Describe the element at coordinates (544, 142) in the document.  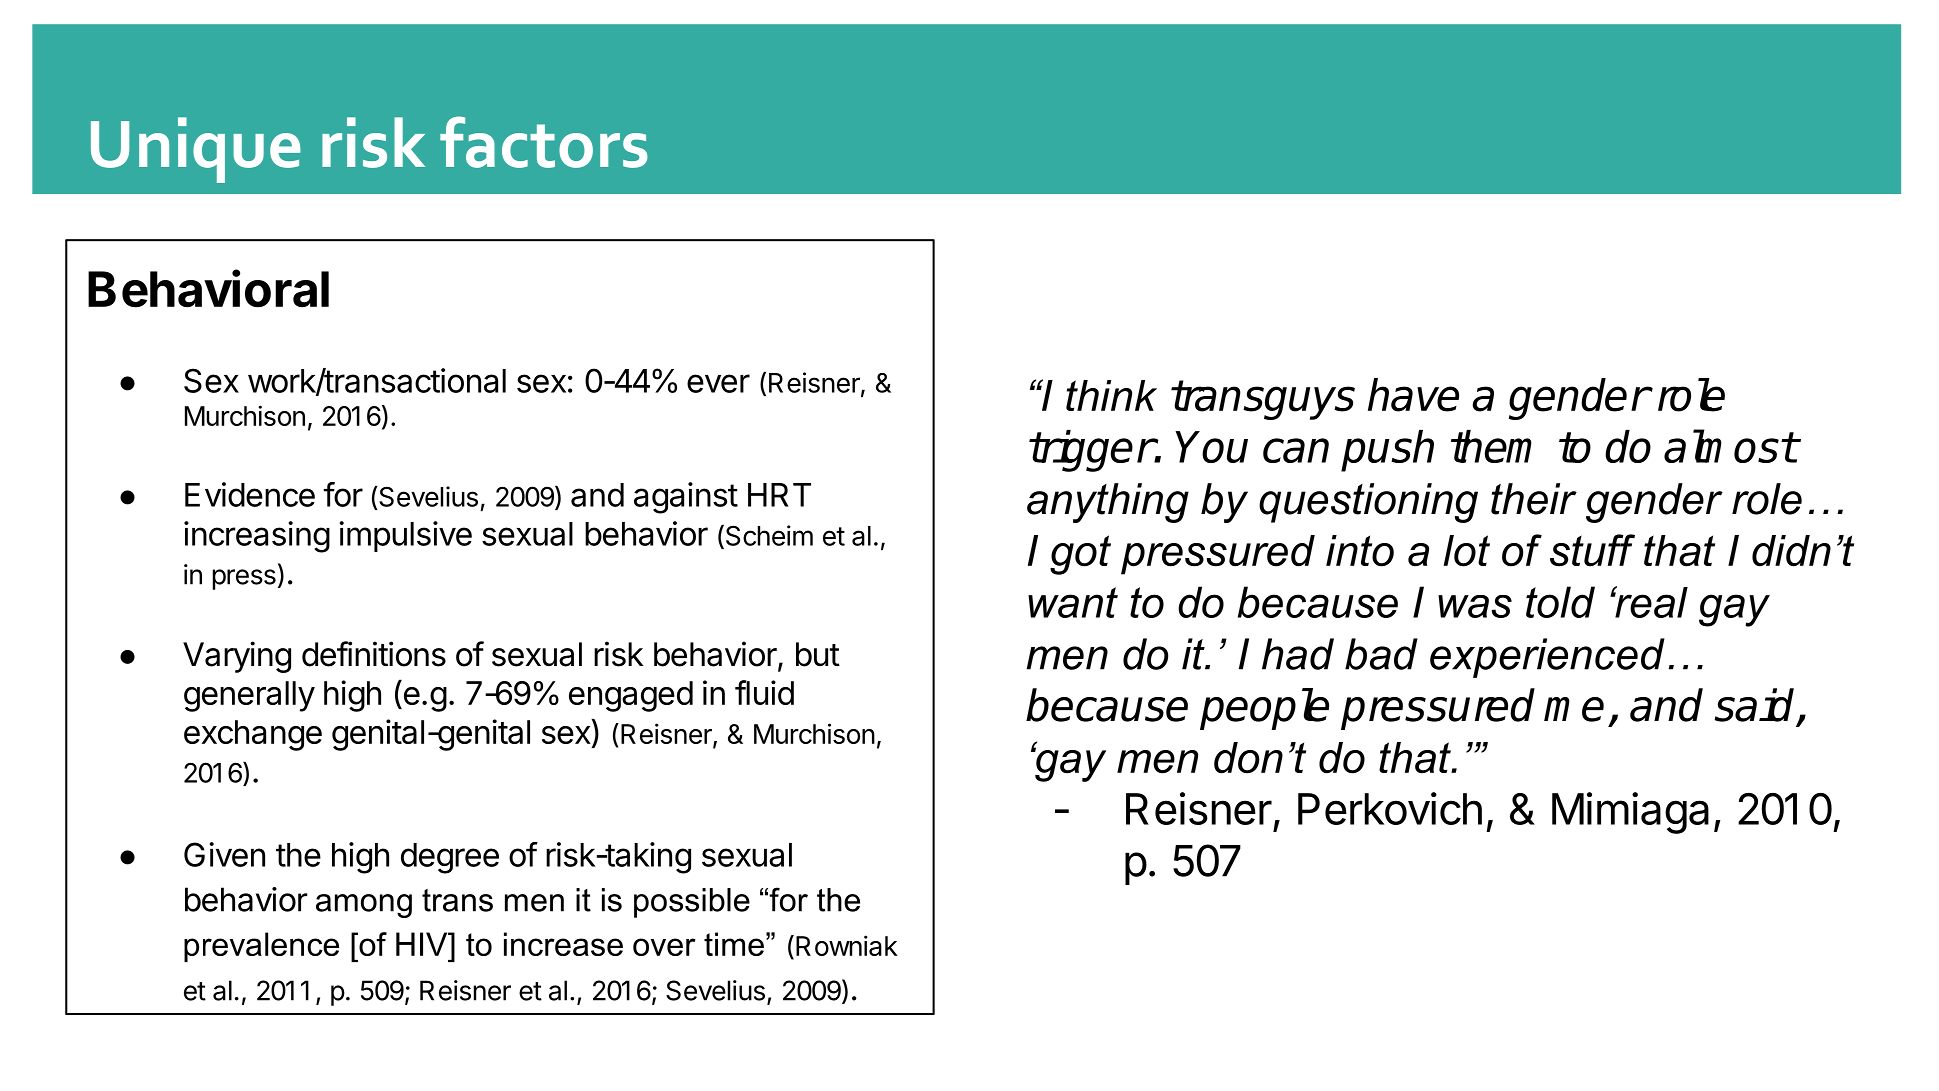
I see `factors` at that location.
